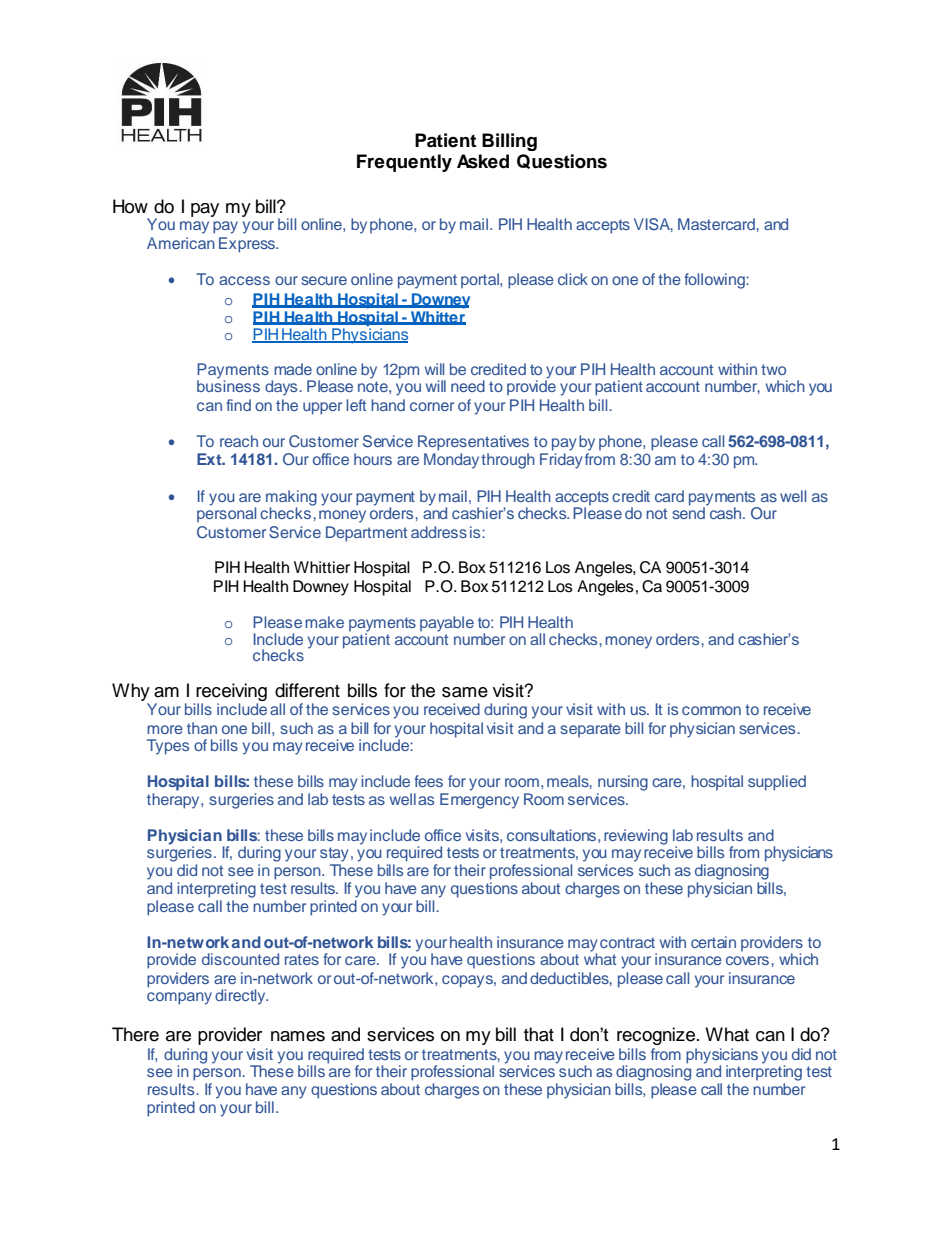  What do you see at coordinates (539, 1034) in the page?
I see `that` at bounding box center [539, 1034].
